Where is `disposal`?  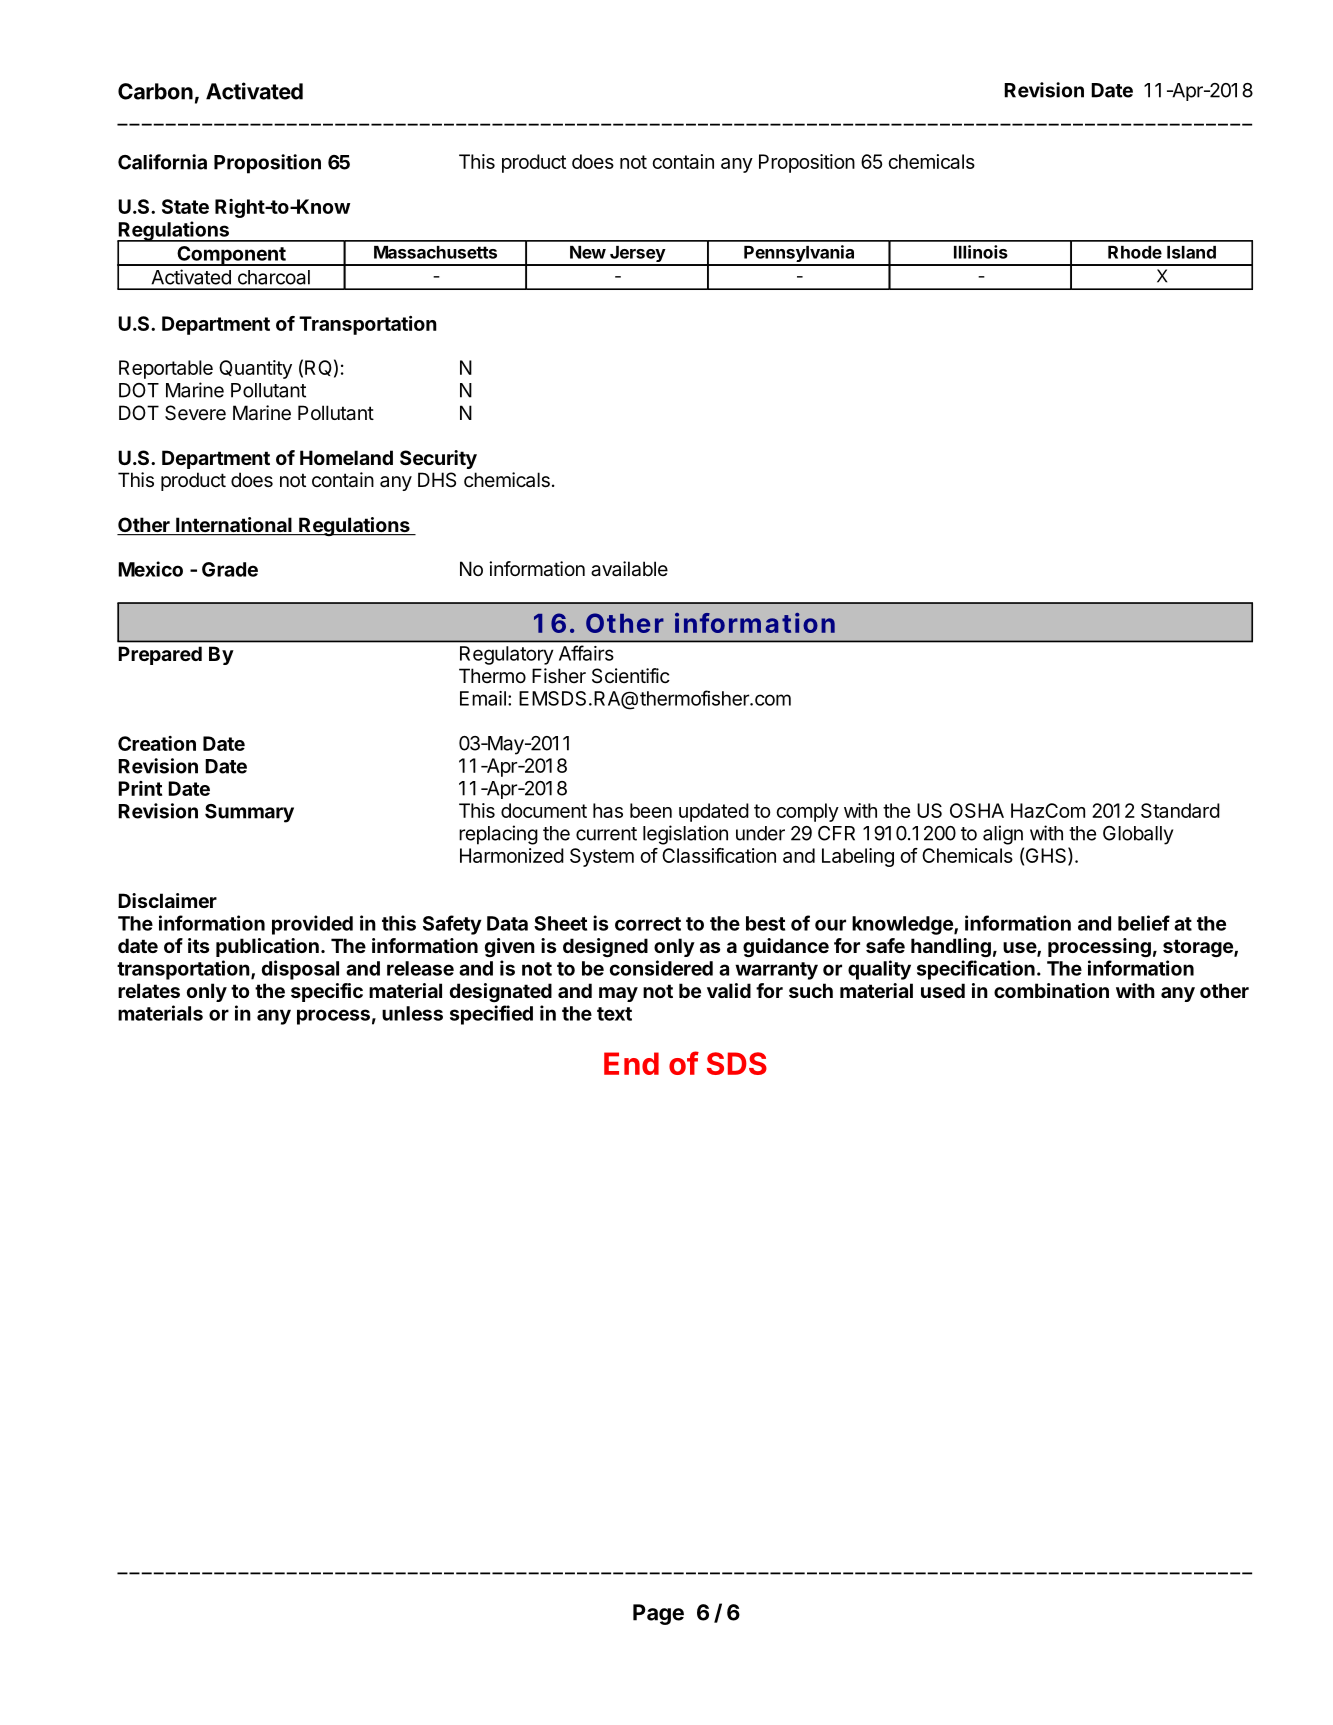 disposal is located at coordinates (300, 970).
